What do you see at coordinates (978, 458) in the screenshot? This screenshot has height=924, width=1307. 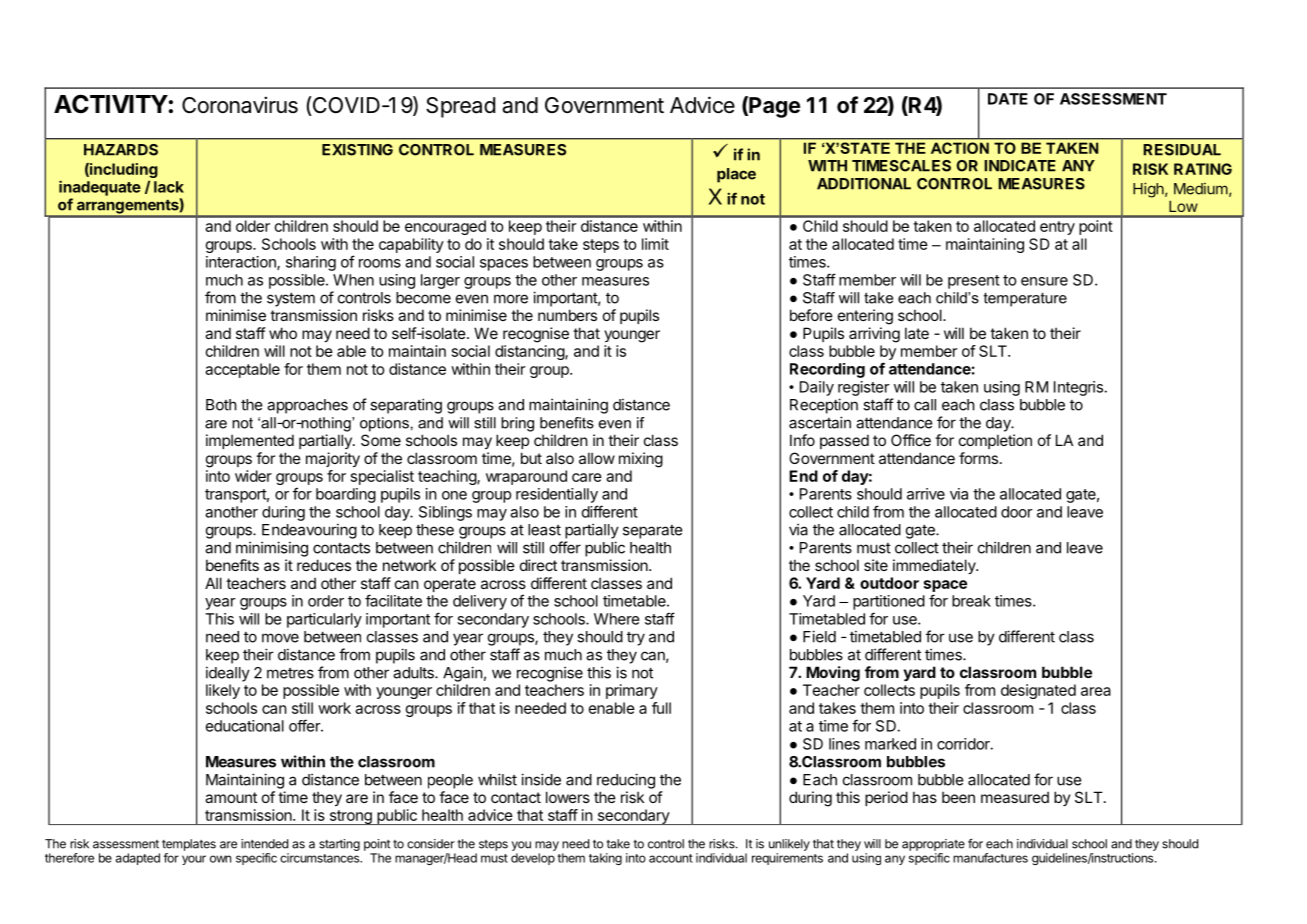 I see `forms` at bounding box center [978, 458].
